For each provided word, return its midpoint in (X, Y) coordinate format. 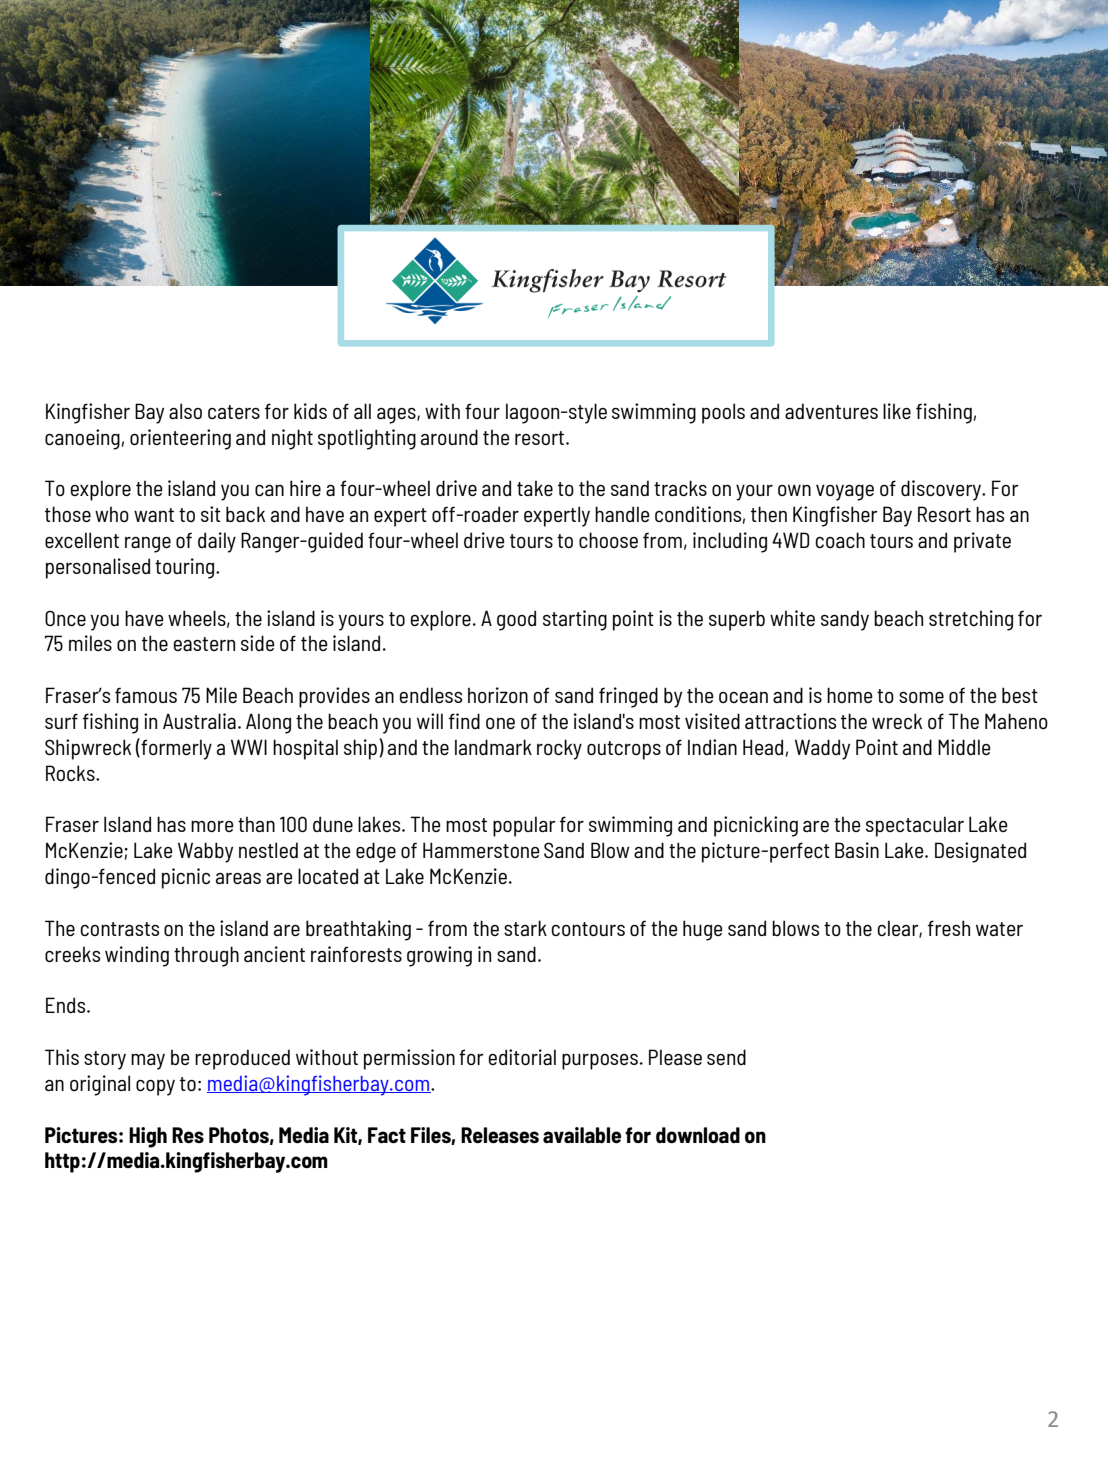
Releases (500, 1135)
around (449, 437)
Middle (964, 747)
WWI (249, 747)
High (148, 1137)
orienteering (180, 439)
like (897, 411)
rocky (559, 749)
